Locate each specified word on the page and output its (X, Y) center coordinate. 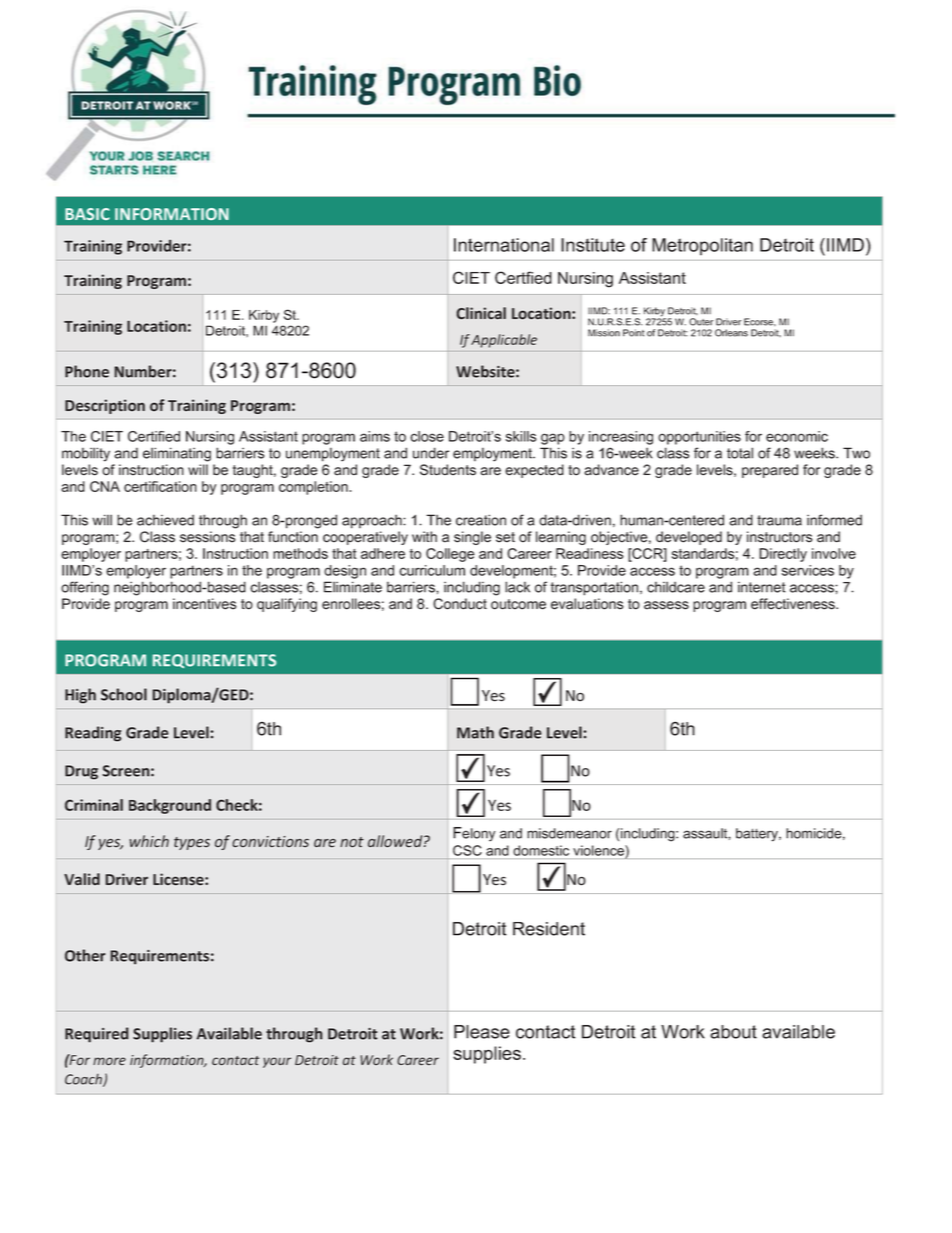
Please (482, 1032)
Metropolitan (702, 246)
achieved (165, 520)
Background (170, 806)
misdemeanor (569, 833)
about (733, 1032)
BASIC (87, 214)
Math (475, 732)
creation (481, 520)
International (504, 245)
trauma (779, 520)
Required (97, 1035)
